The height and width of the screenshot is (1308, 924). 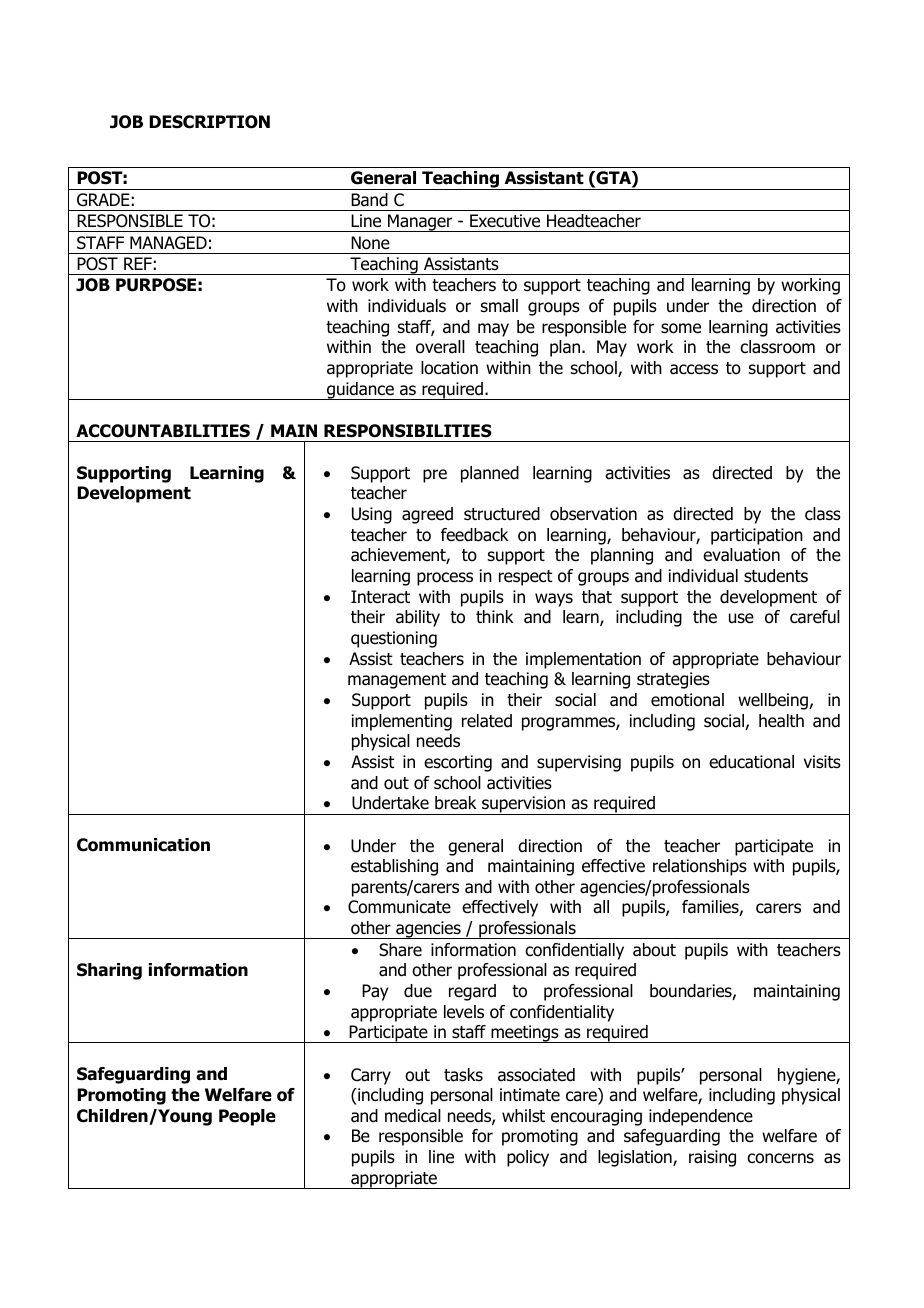 I want to click on Executive, so click(x=505, y=221).
